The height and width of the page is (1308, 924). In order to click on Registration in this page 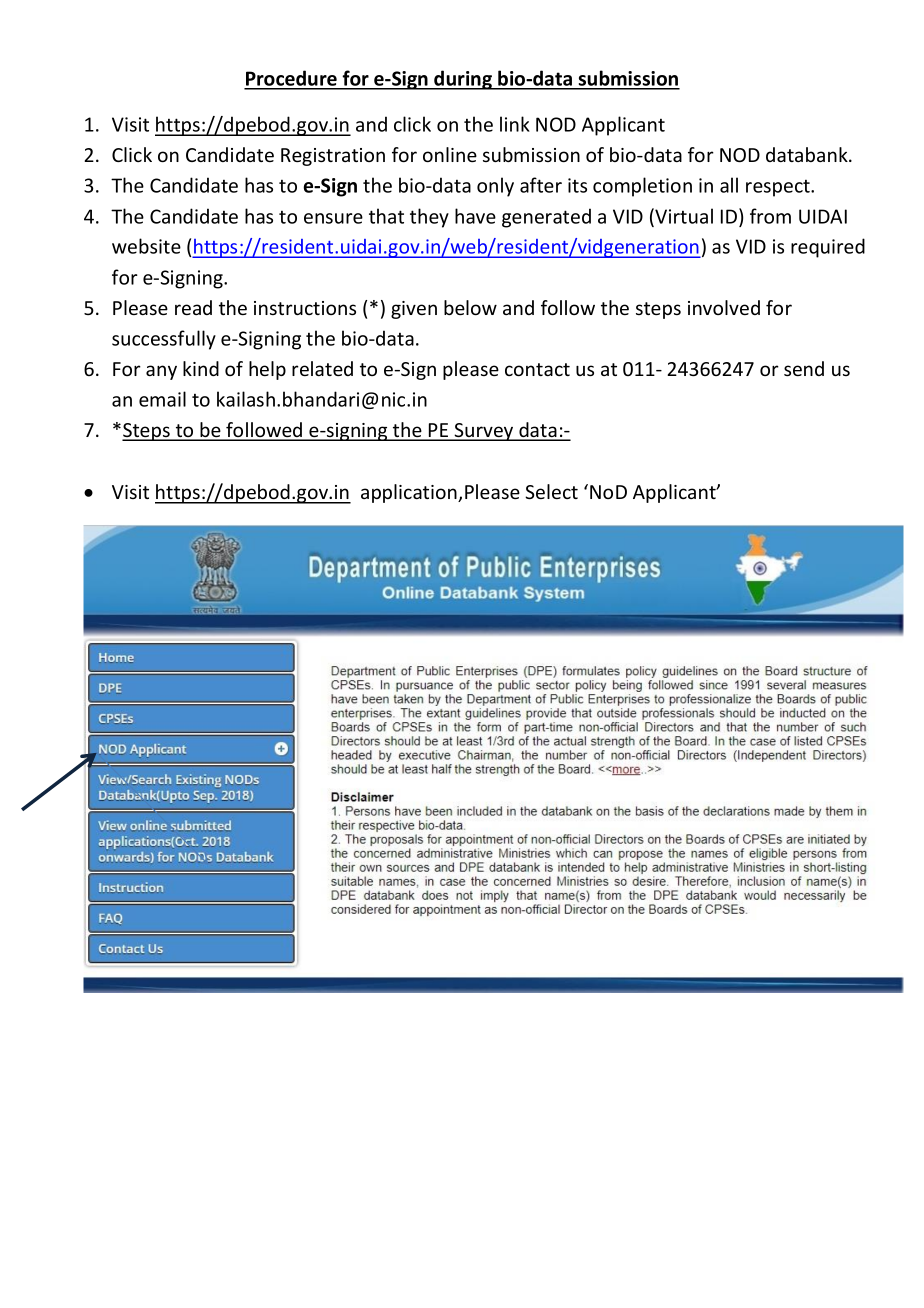, I will do `click(333, 157)`.
